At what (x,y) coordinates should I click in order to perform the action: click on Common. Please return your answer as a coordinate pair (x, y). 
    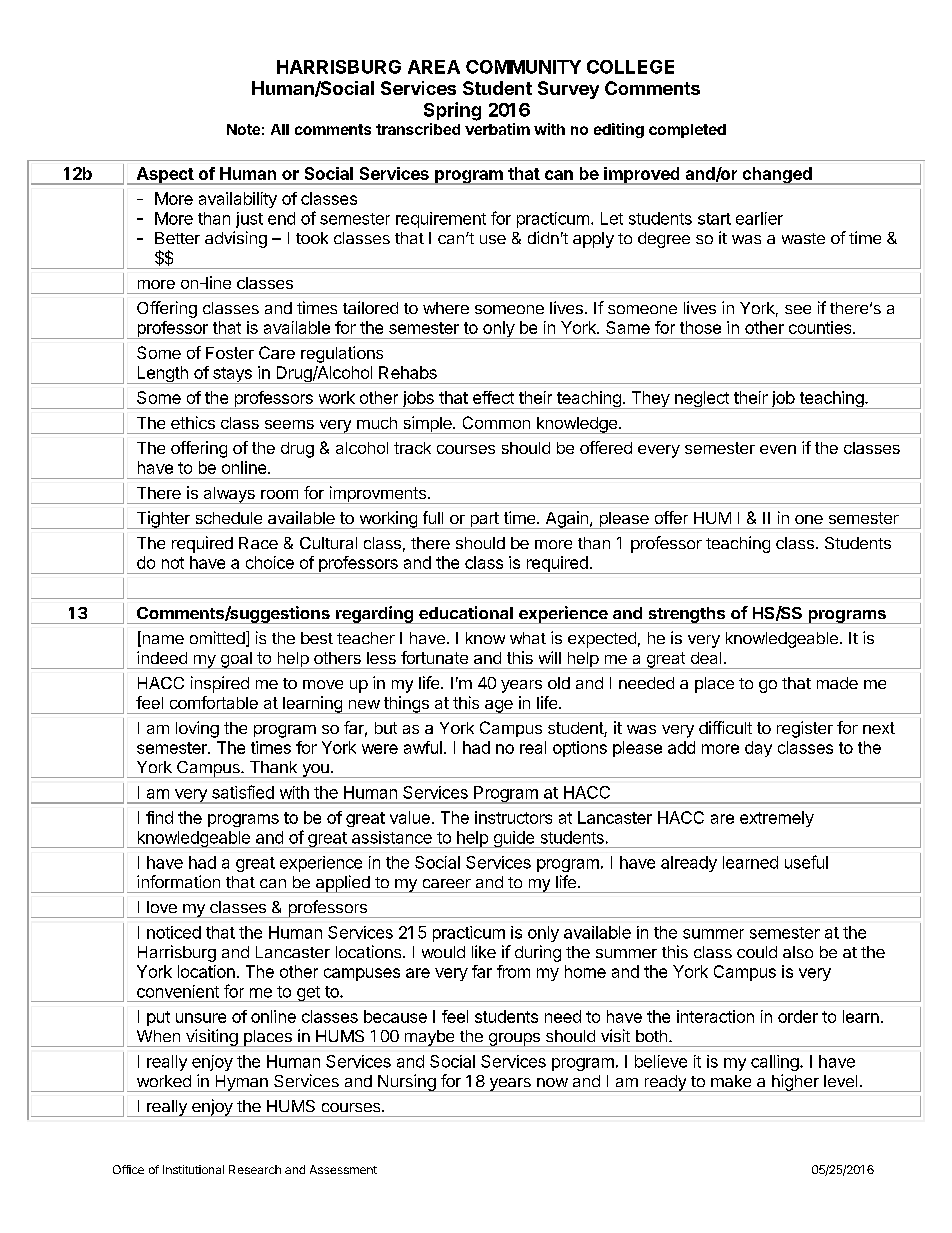
    Looking at the image, I should click on (496, 422).
